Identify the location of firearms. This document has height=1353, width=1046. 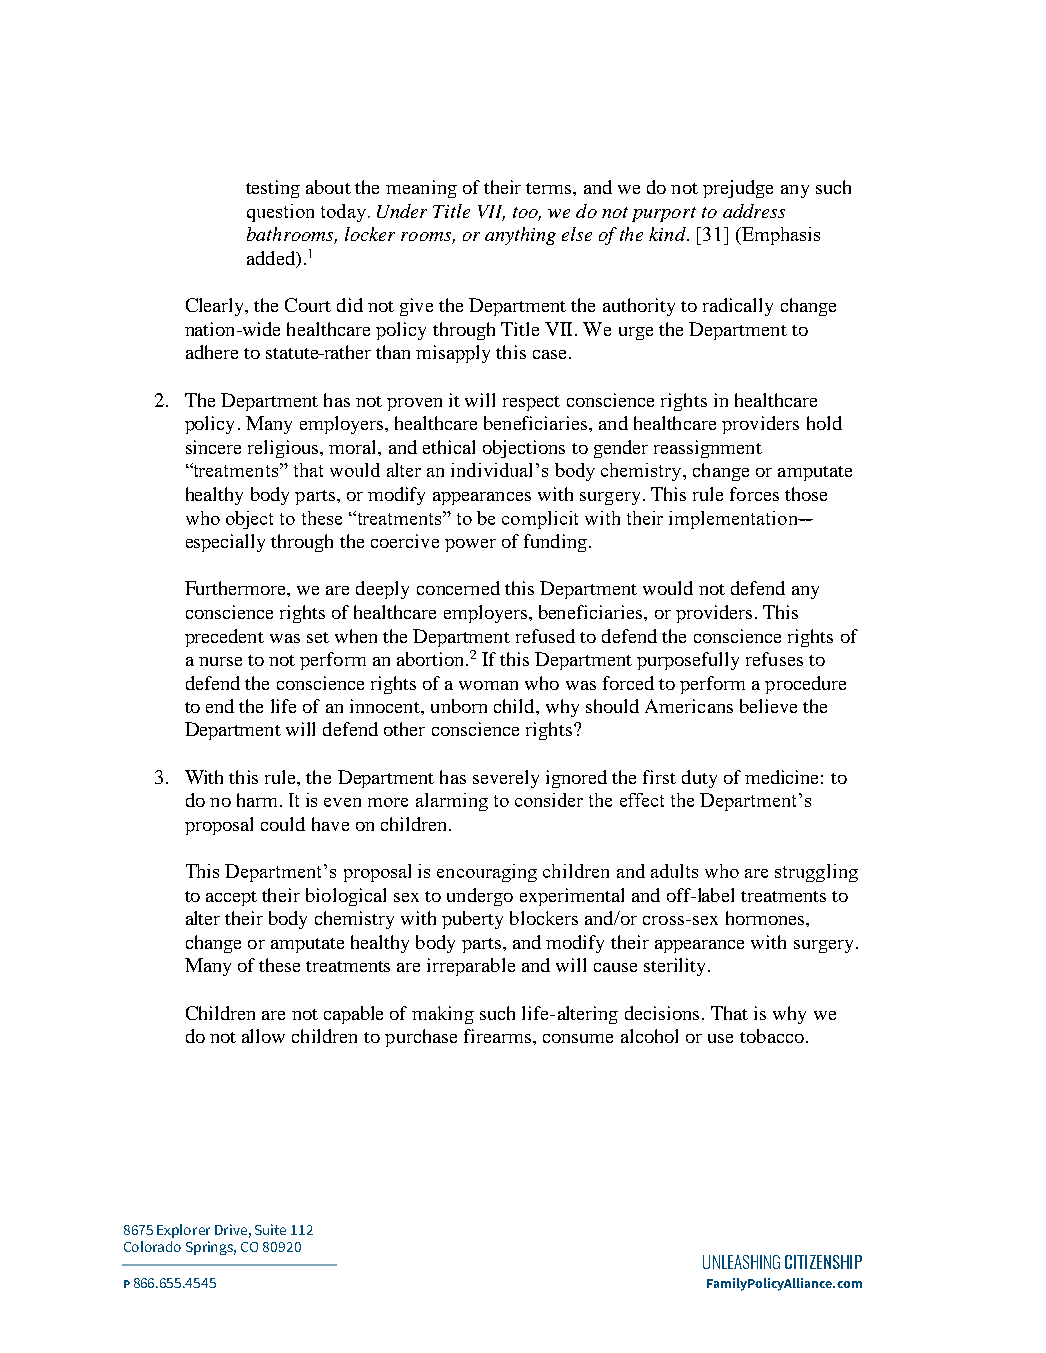
(497, 1036).
